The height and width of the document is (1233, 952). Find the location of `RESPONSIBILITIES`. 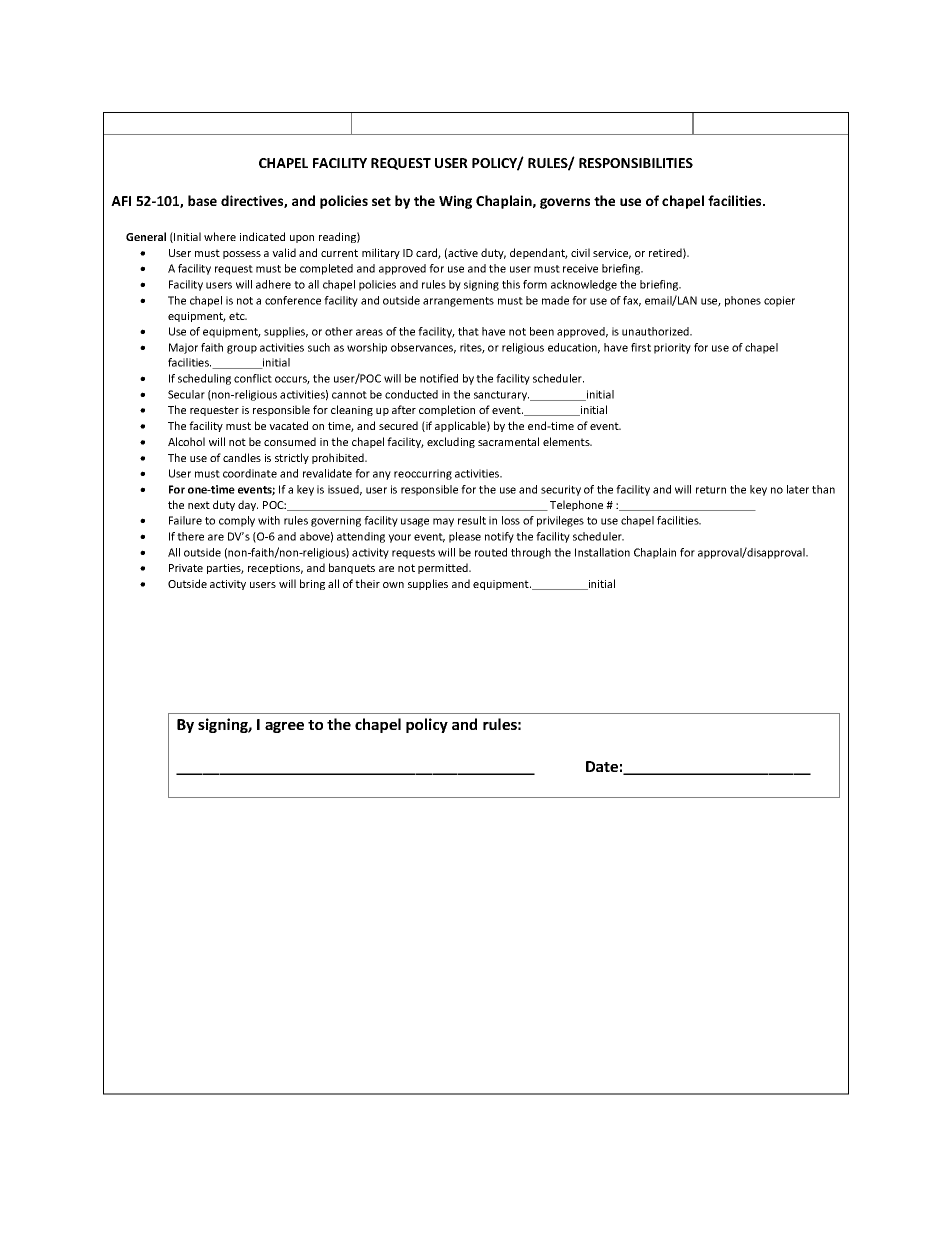

RESPONSIBILITIES is located at coordinates (636, 163).
